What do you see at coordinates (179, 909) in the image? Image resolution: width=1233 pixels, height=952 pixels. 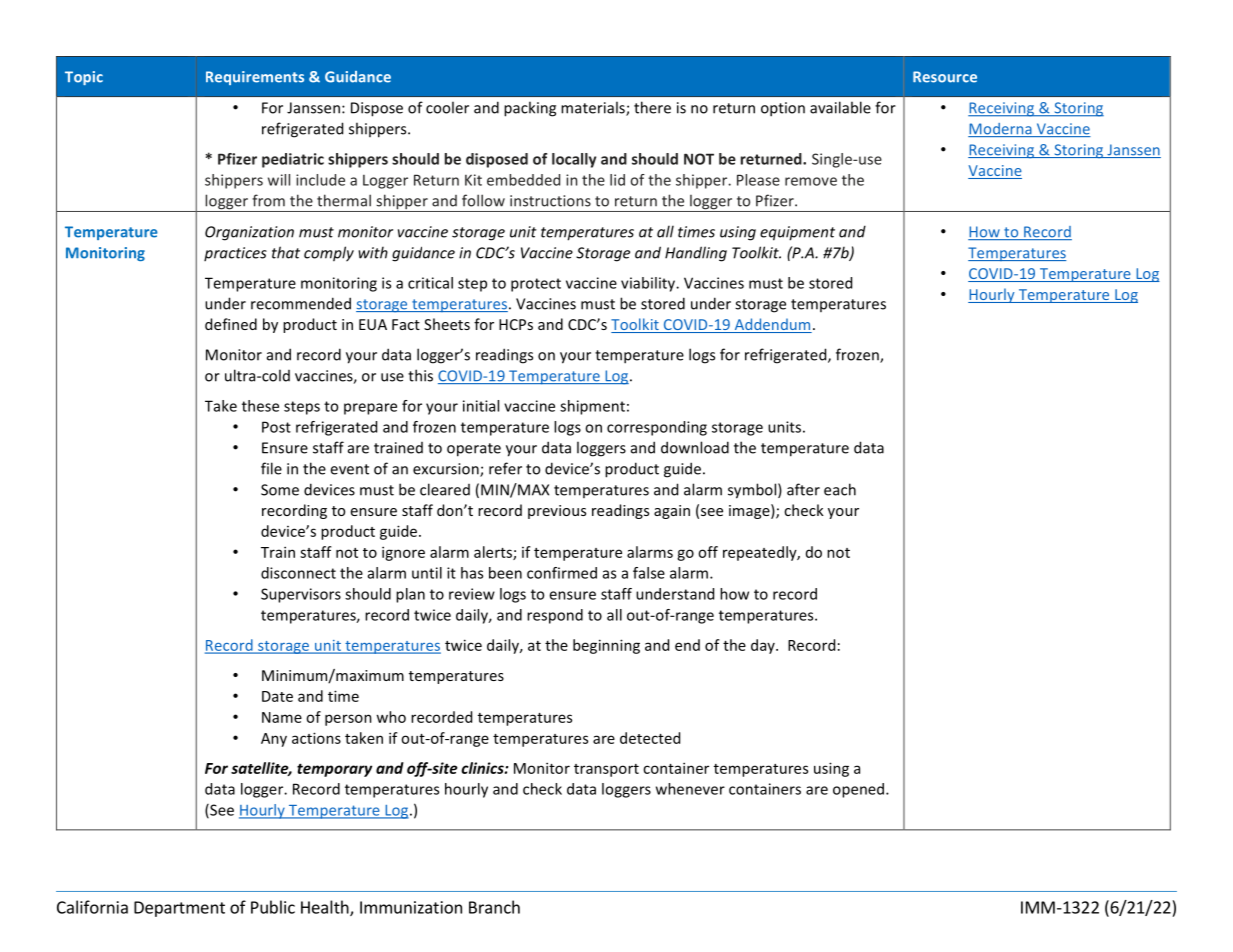 I see `Department` at bounding box center [179, 909].
